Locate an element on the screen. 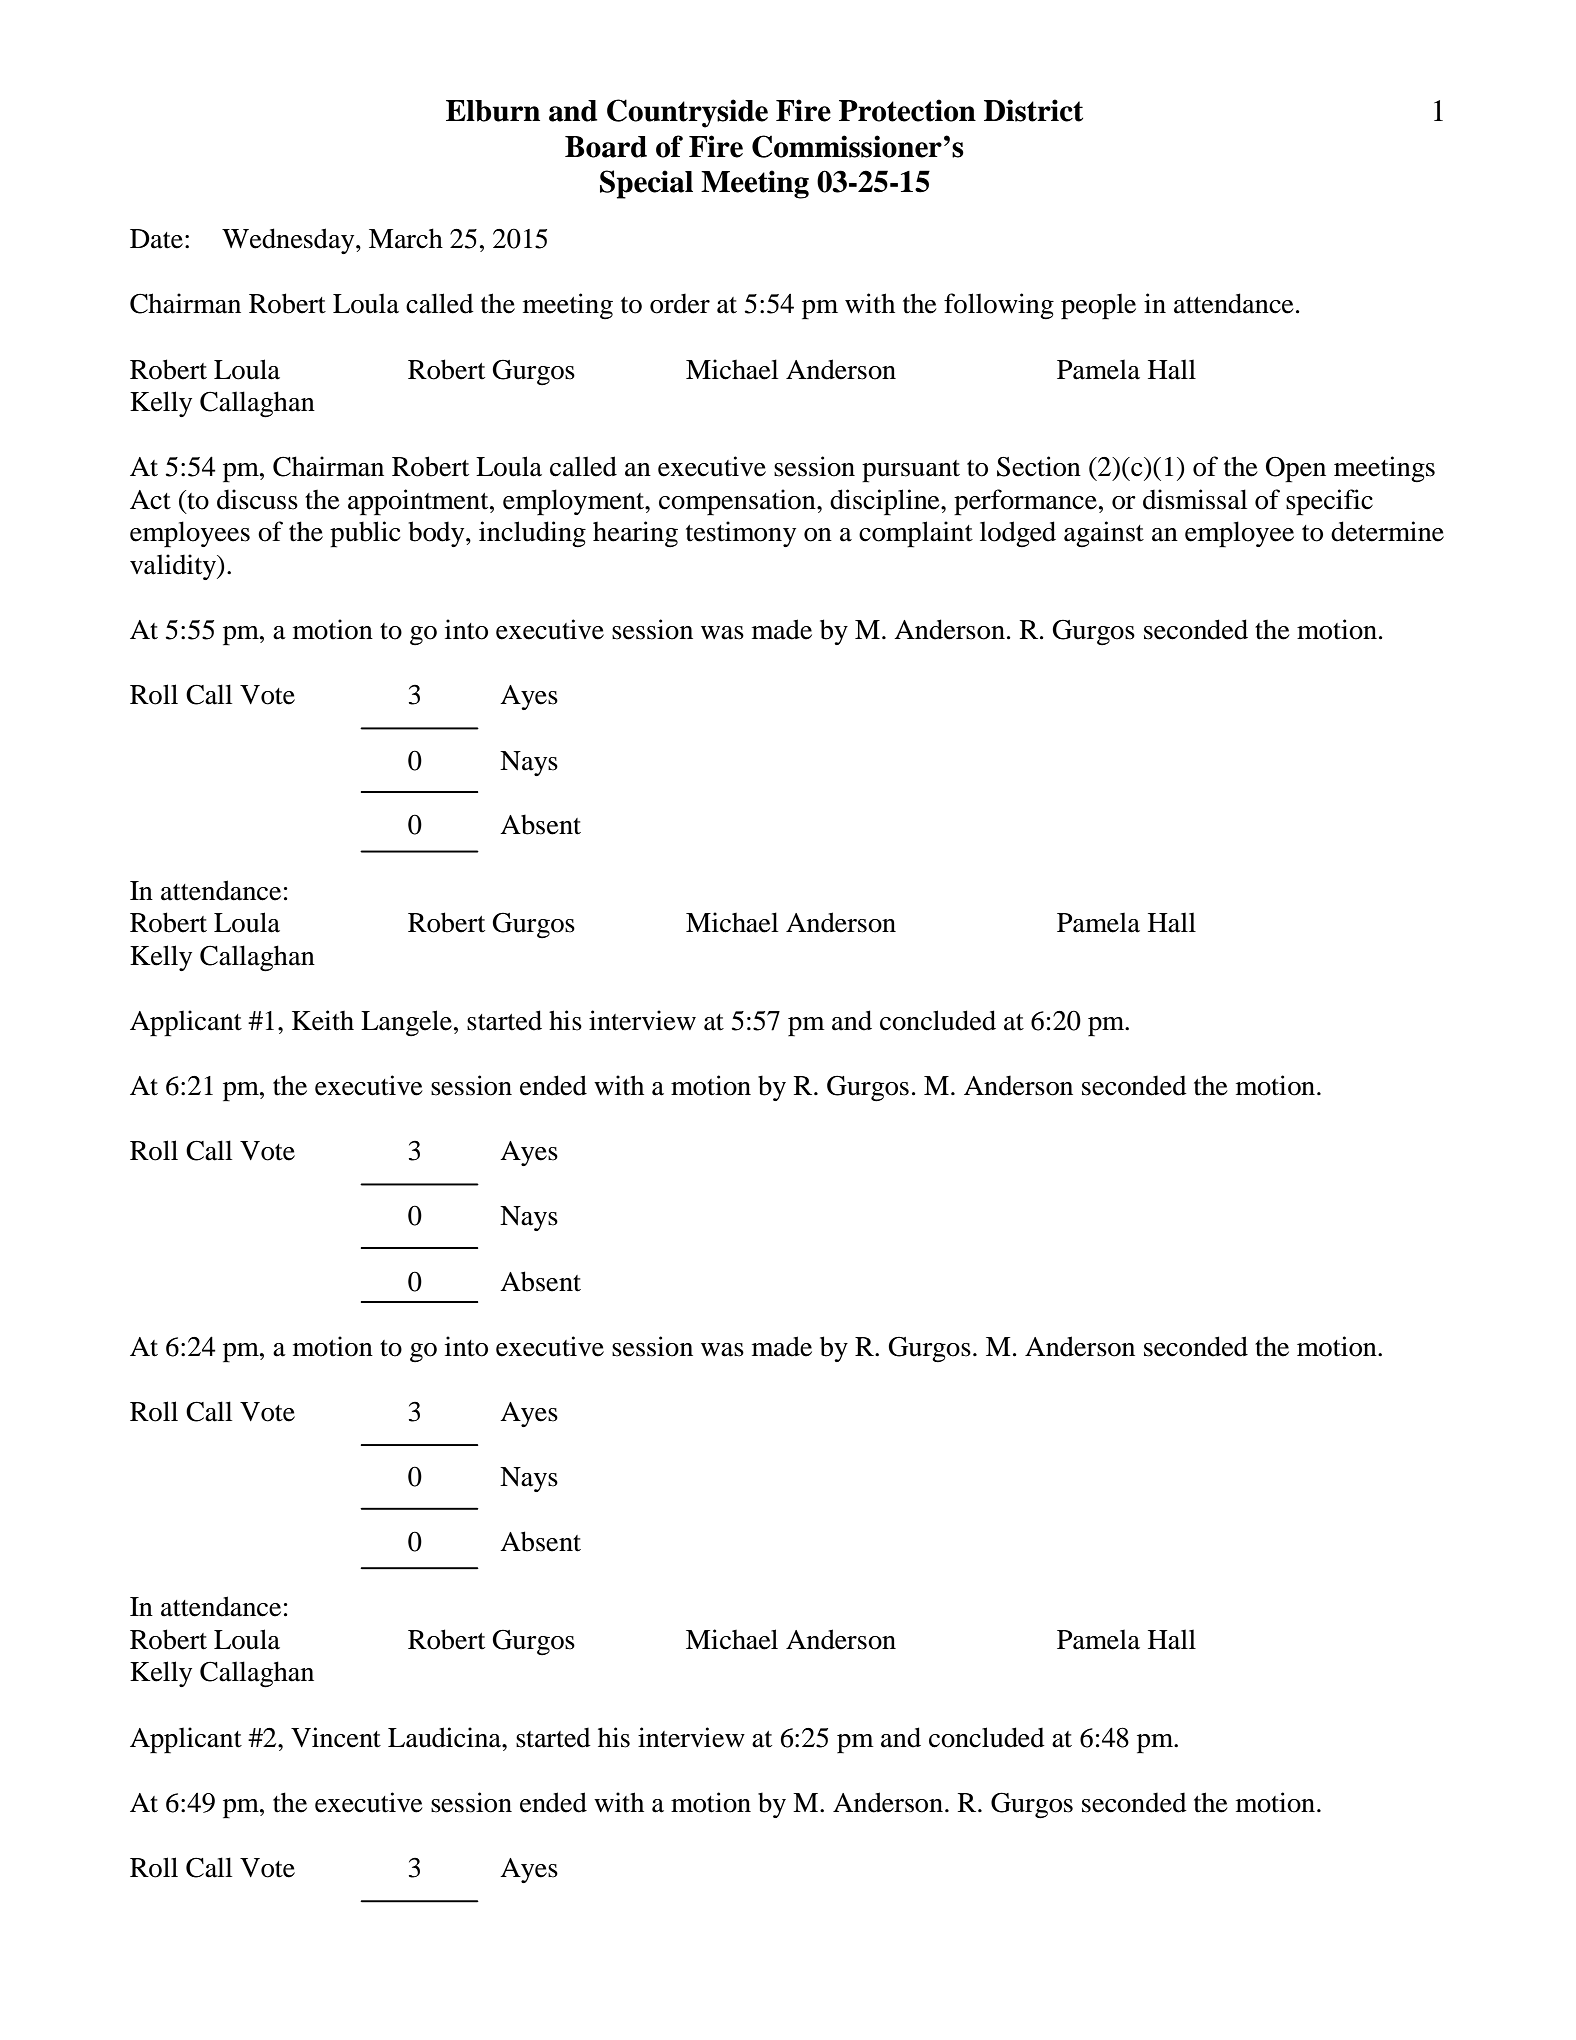 The width and height of the screenshot is (1576, 2040). Wednesday is located at coordinates (289, 241).
